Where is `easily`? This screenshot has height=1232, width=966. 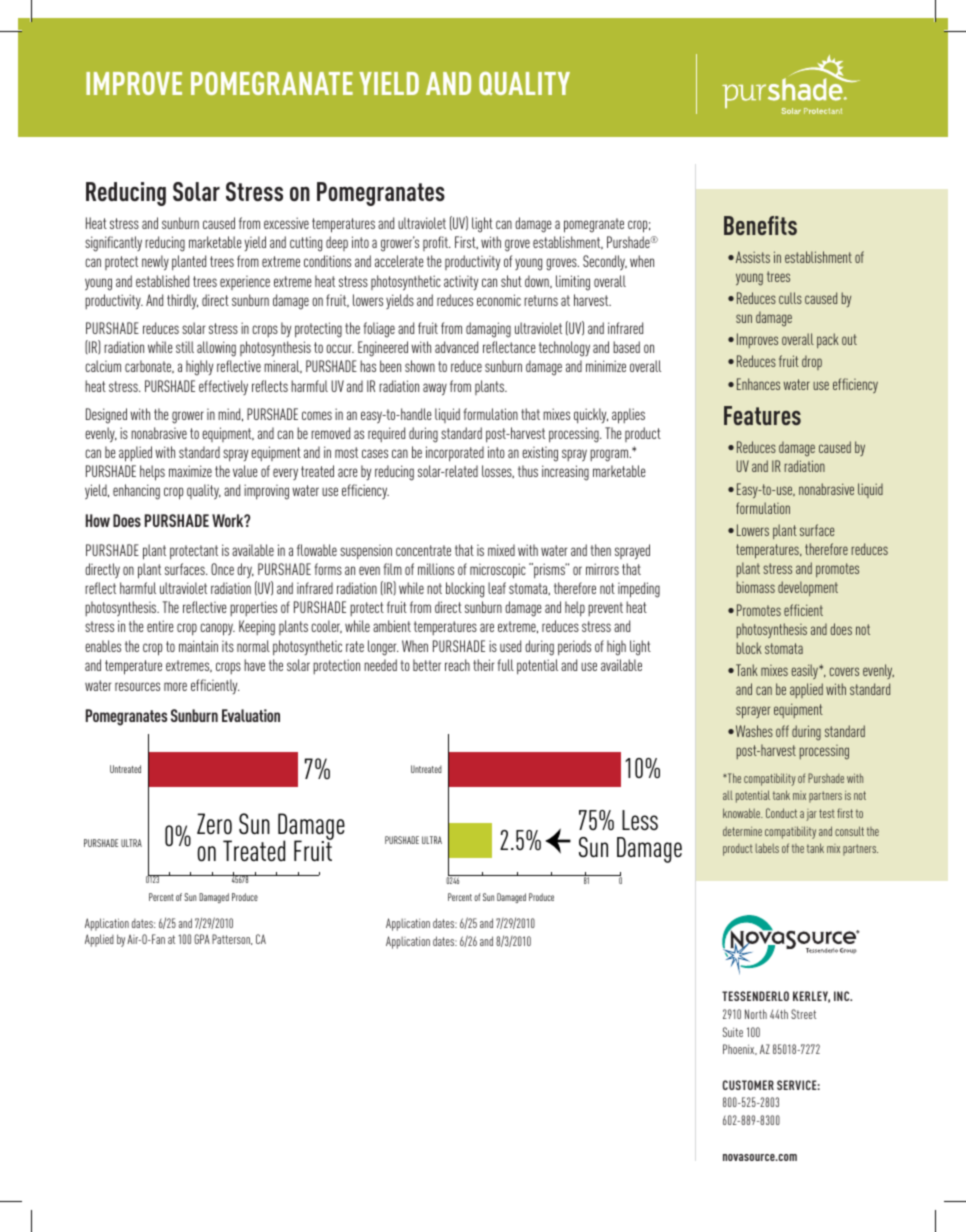
easily is located at coordinates (806, 671).
